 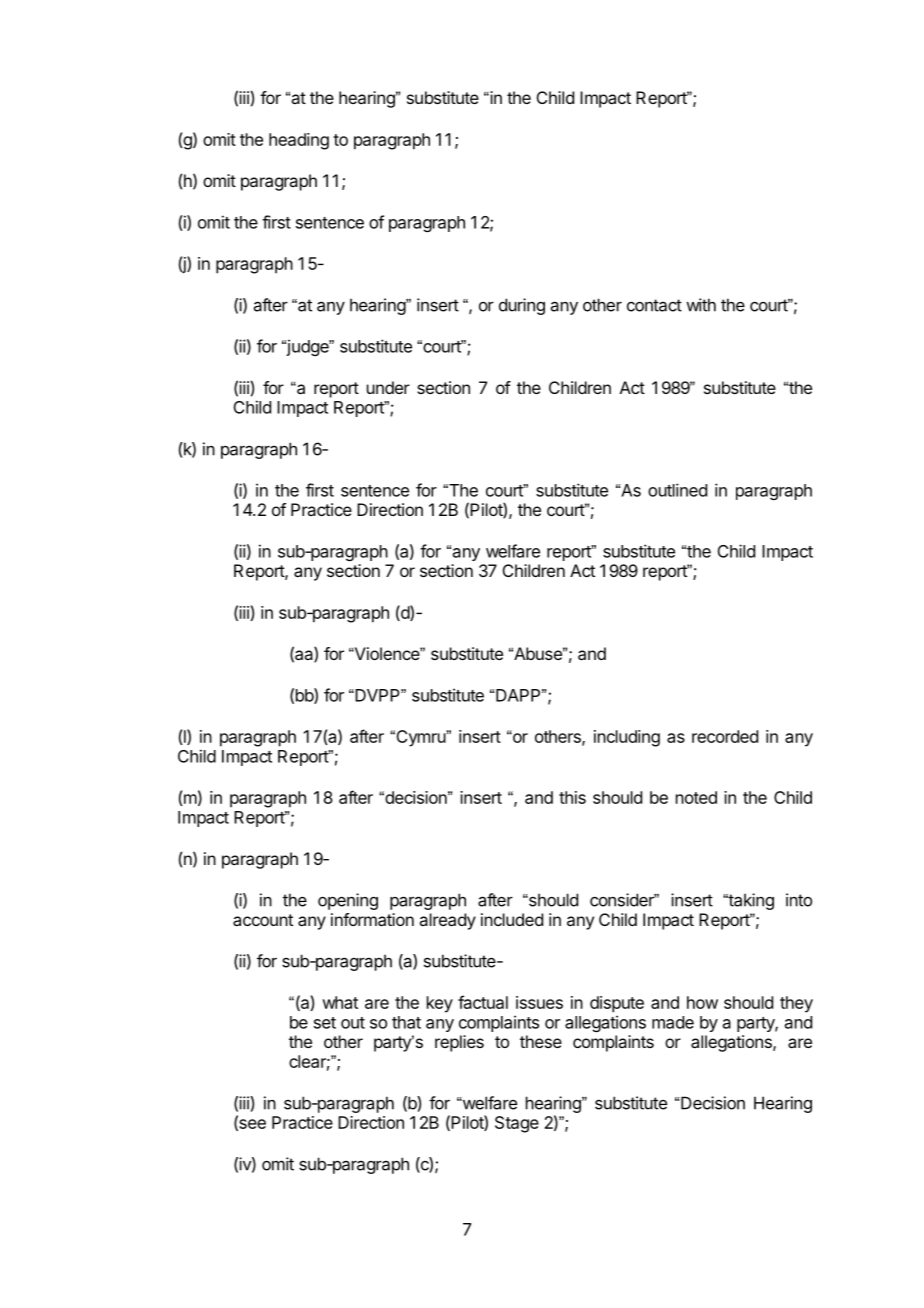 I want to click on Stage, so click(x=517, y=1124).
